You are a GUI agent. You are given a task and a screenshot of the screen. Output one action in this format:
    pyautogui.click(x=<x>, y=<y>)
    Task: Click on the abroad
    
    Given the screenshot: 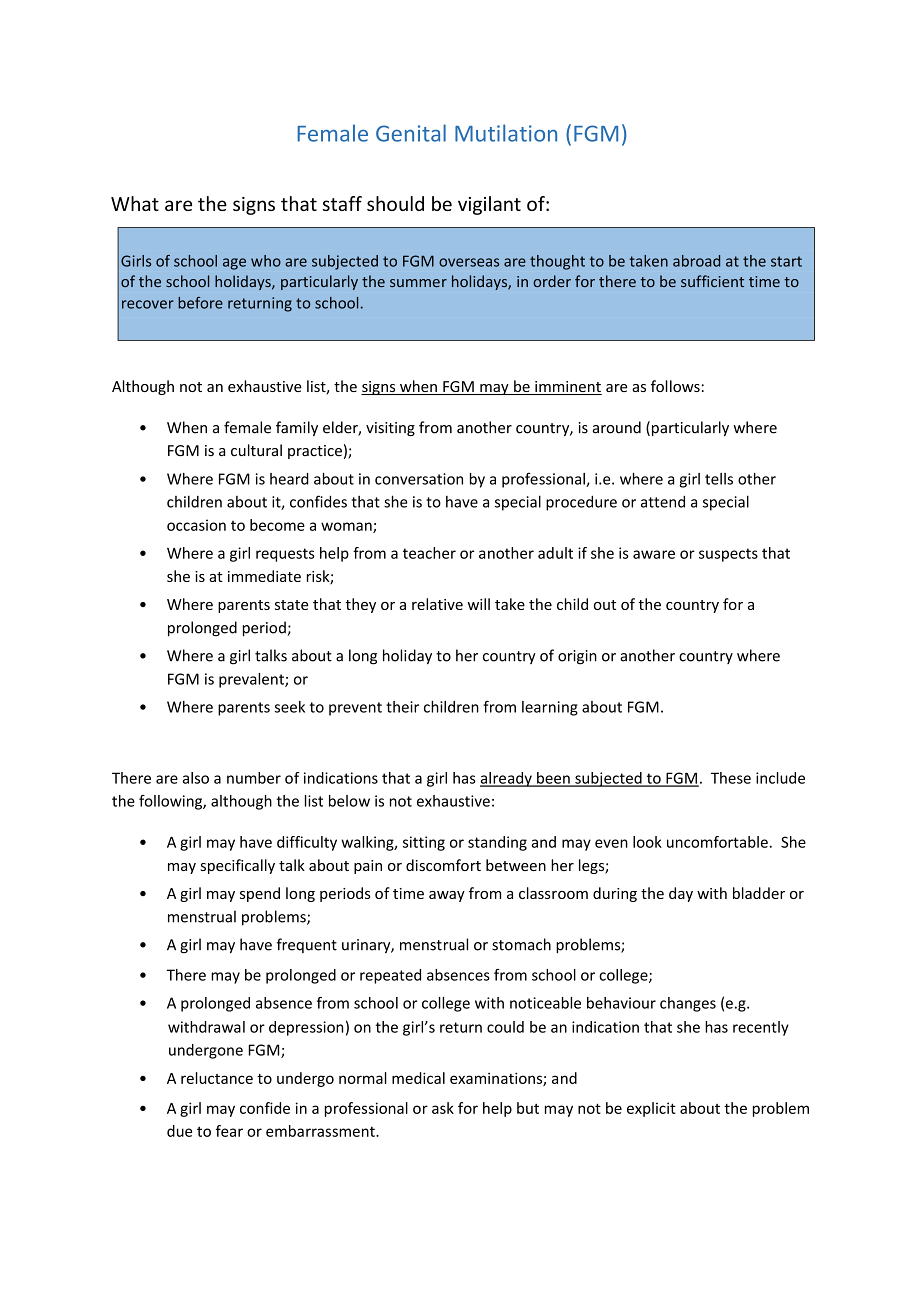 What is the action you would take?
    pyautogui.click(x=696, y=261)
